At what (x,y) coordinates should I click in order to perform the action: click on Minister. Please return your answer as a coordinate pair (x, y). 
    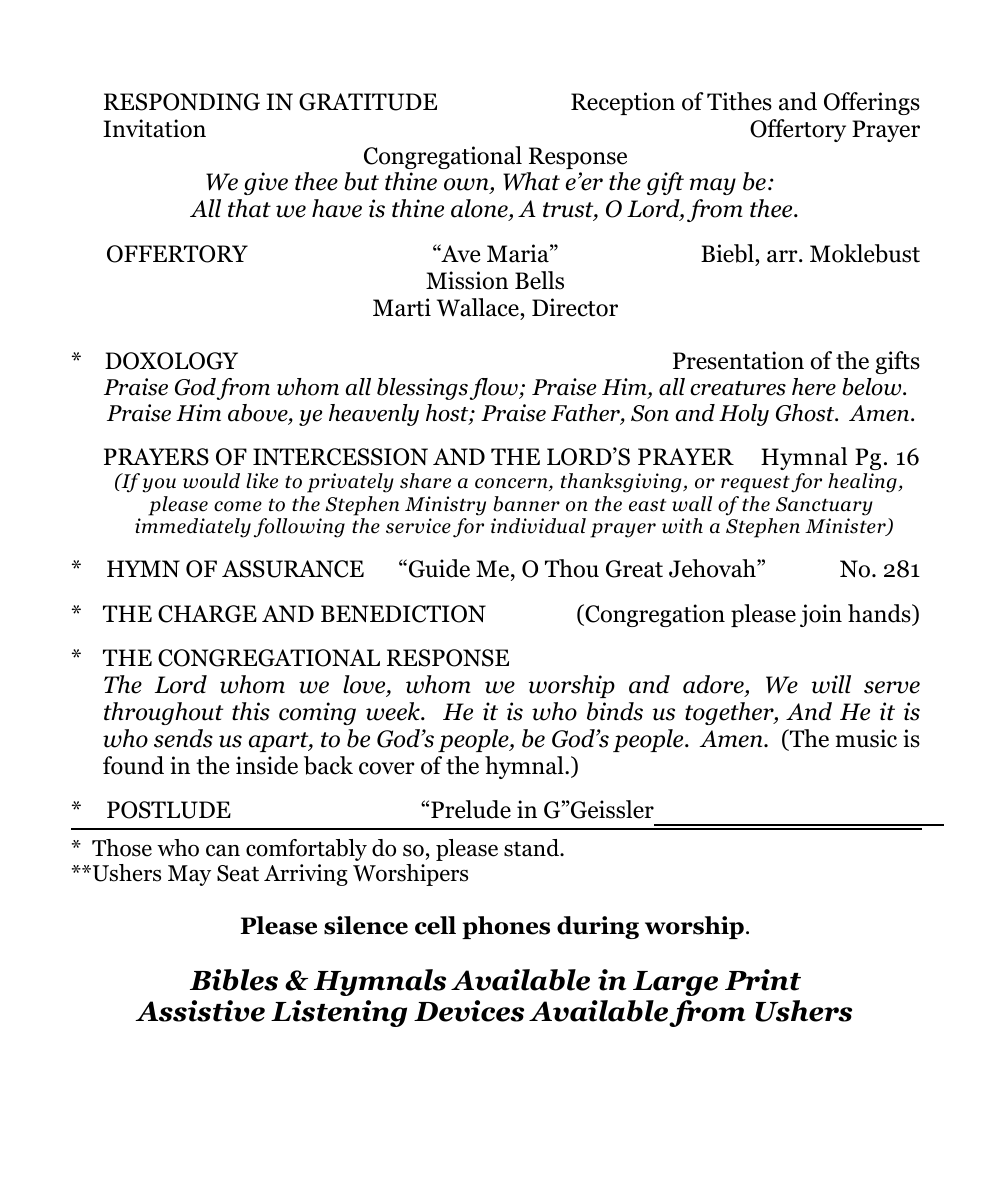
    Looking at the image, I should click on (846, 527).
